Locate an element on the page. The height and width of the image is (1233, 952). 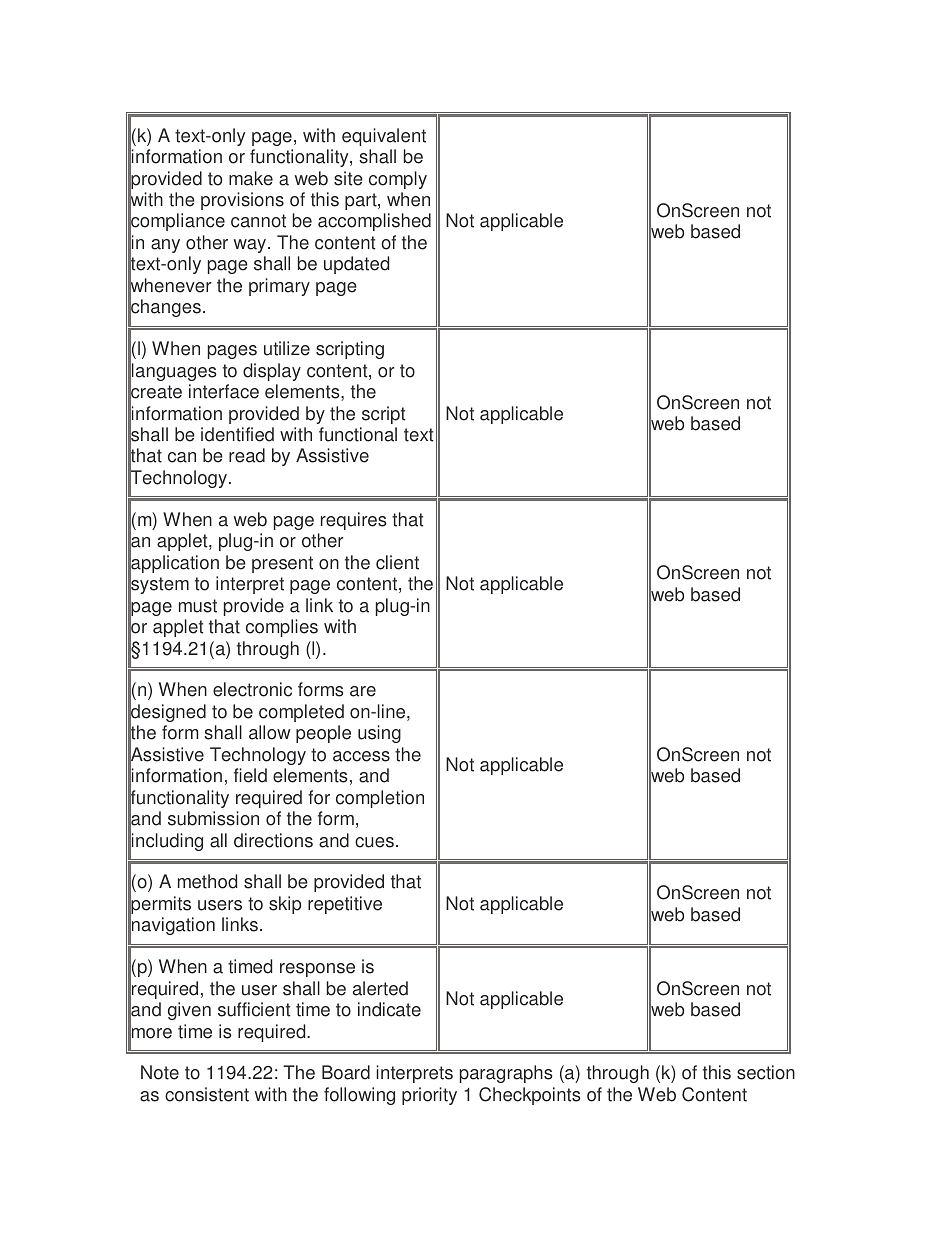
equivalent is located at coordinates (384, 137).
